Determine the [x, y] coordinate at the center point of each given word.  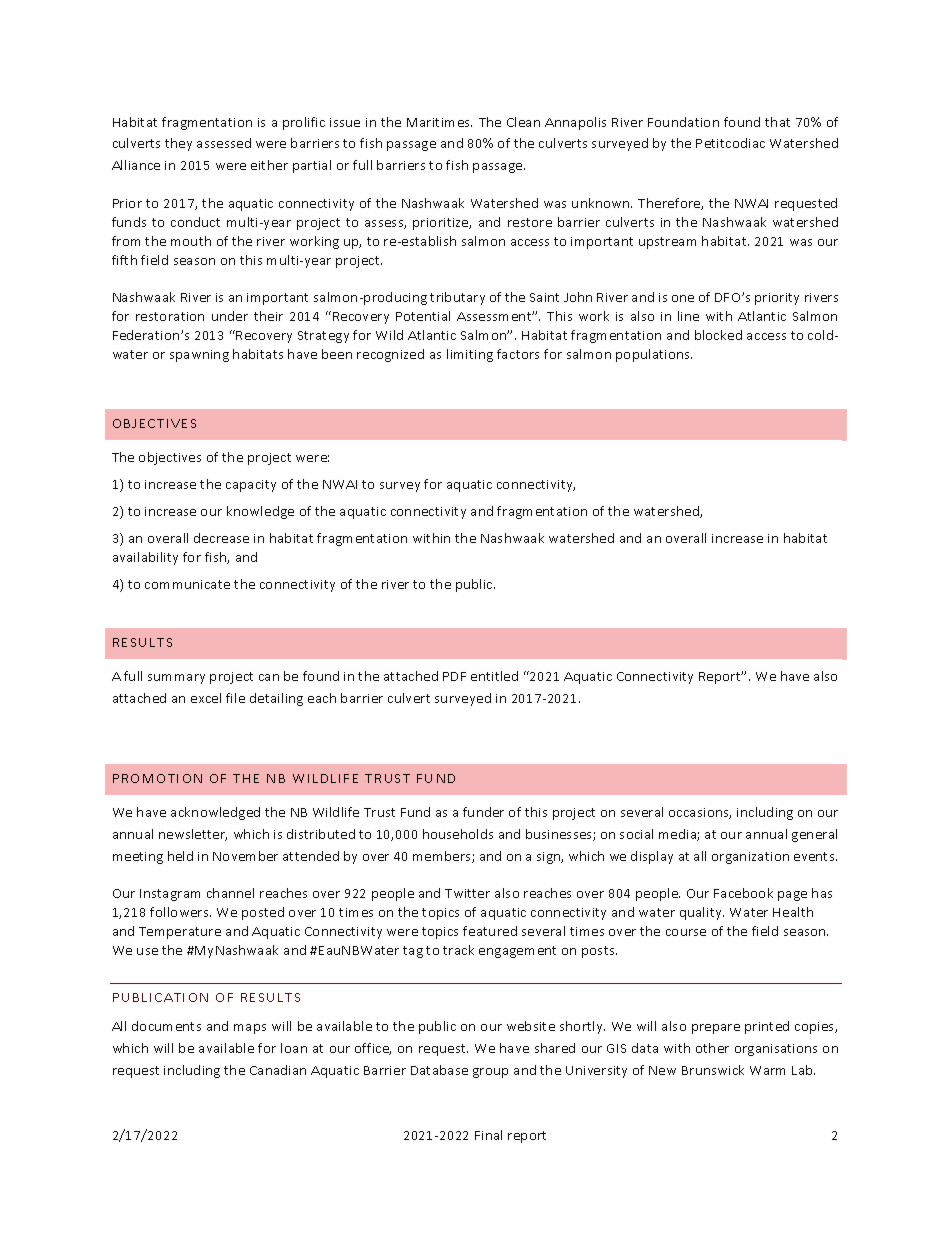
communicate [187, 584]
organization [750, 858]
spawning [199, 356]
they [178, 144]
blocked [718, 335]
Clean [523, 122]
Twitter [467, 893]
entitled [494, 676]
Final [488, 1135]
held [180, 856]
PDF [454, 676]
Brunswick [713, 1070]
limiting [470, 355]
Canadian [278, 1070]
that [777, 122]
